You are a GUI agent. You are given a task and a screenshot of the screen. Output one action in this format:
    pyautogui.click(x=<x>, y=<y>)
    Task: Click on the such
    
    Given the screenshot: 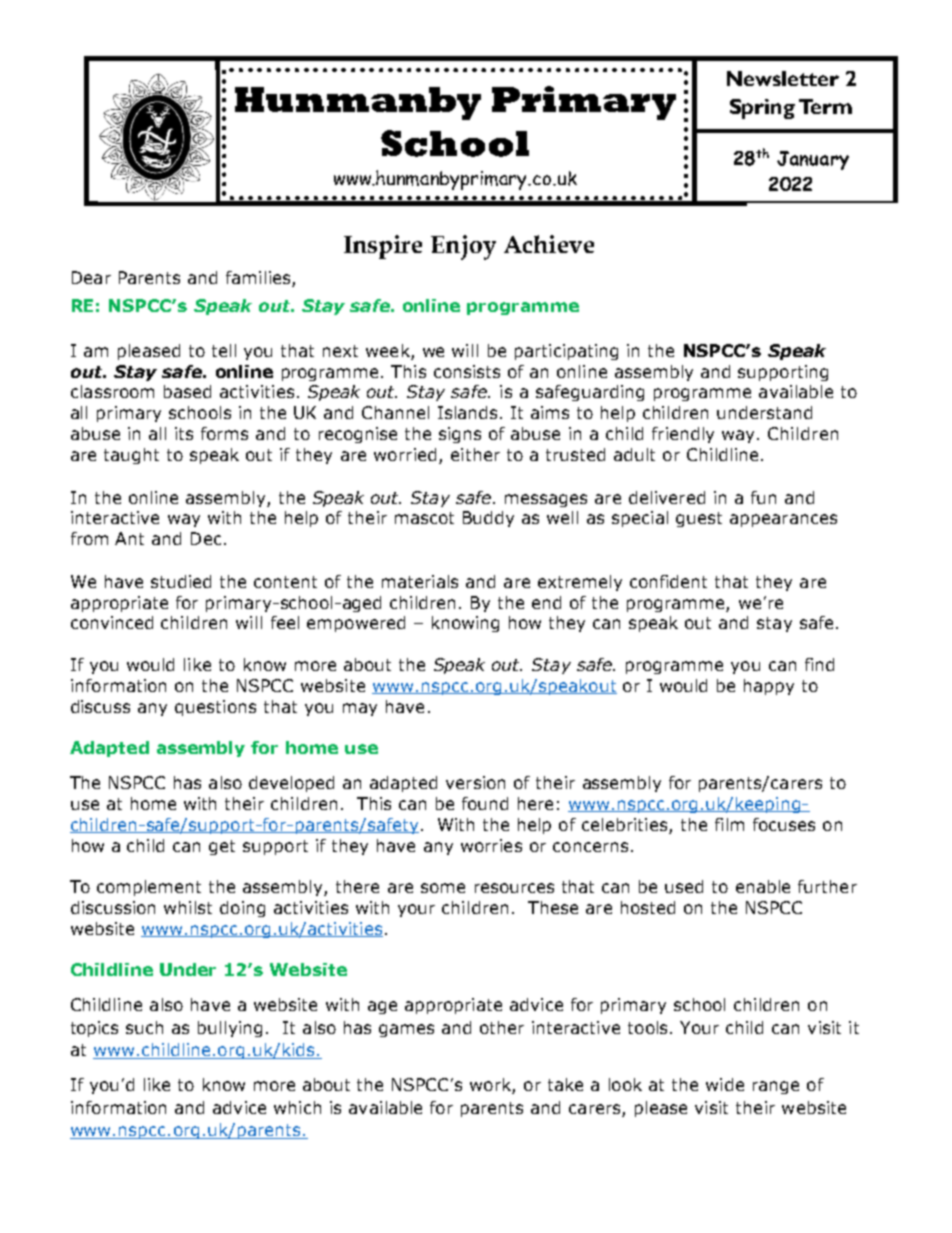 What is the action you would take?
    pyautogui.click(x=144, y=1027)
